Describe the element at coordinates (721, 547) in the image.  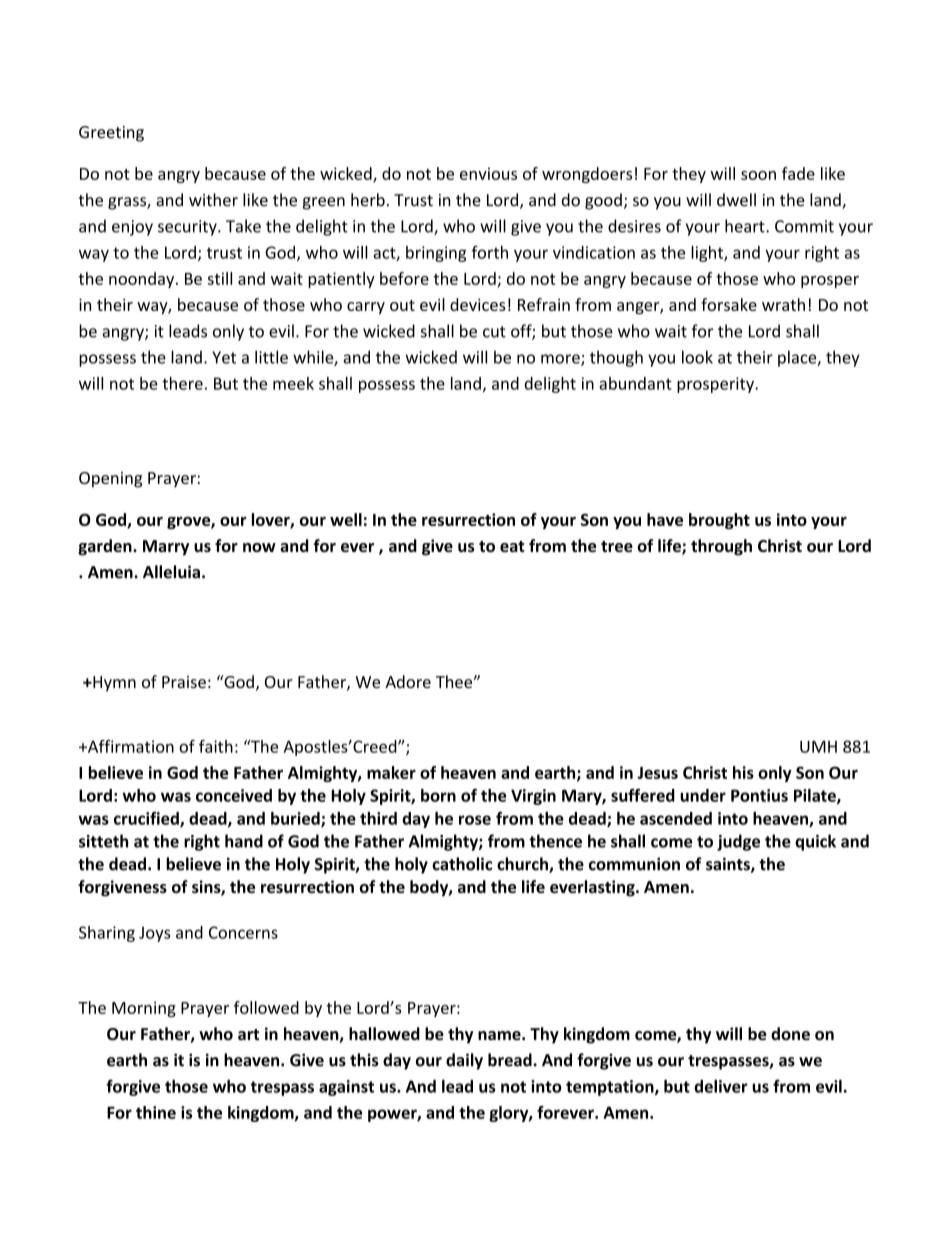
I see `through` at that location.
